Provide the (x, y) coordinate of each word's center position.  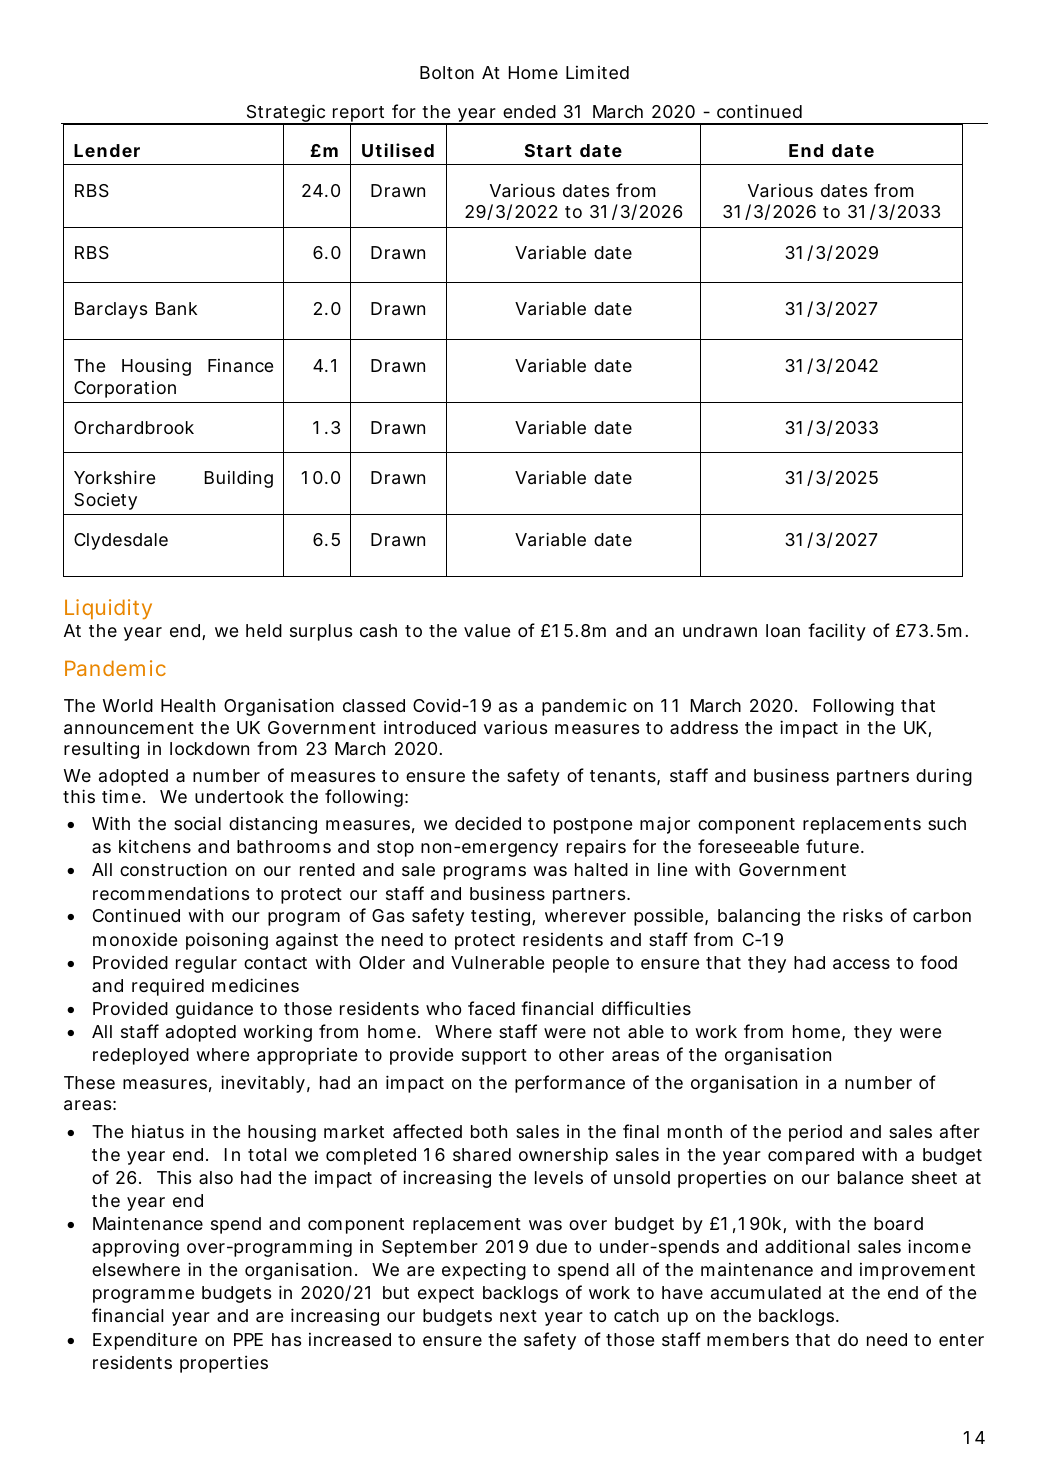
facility (837, 632)
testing (500, 917)
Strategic (286, 114)
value (487, 631)
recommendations (171, 893)
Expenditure (145, 1341)
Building (239, 479)
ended (529, 111)
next (518, 1316)
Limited (597, 72)
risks (863, 915)
